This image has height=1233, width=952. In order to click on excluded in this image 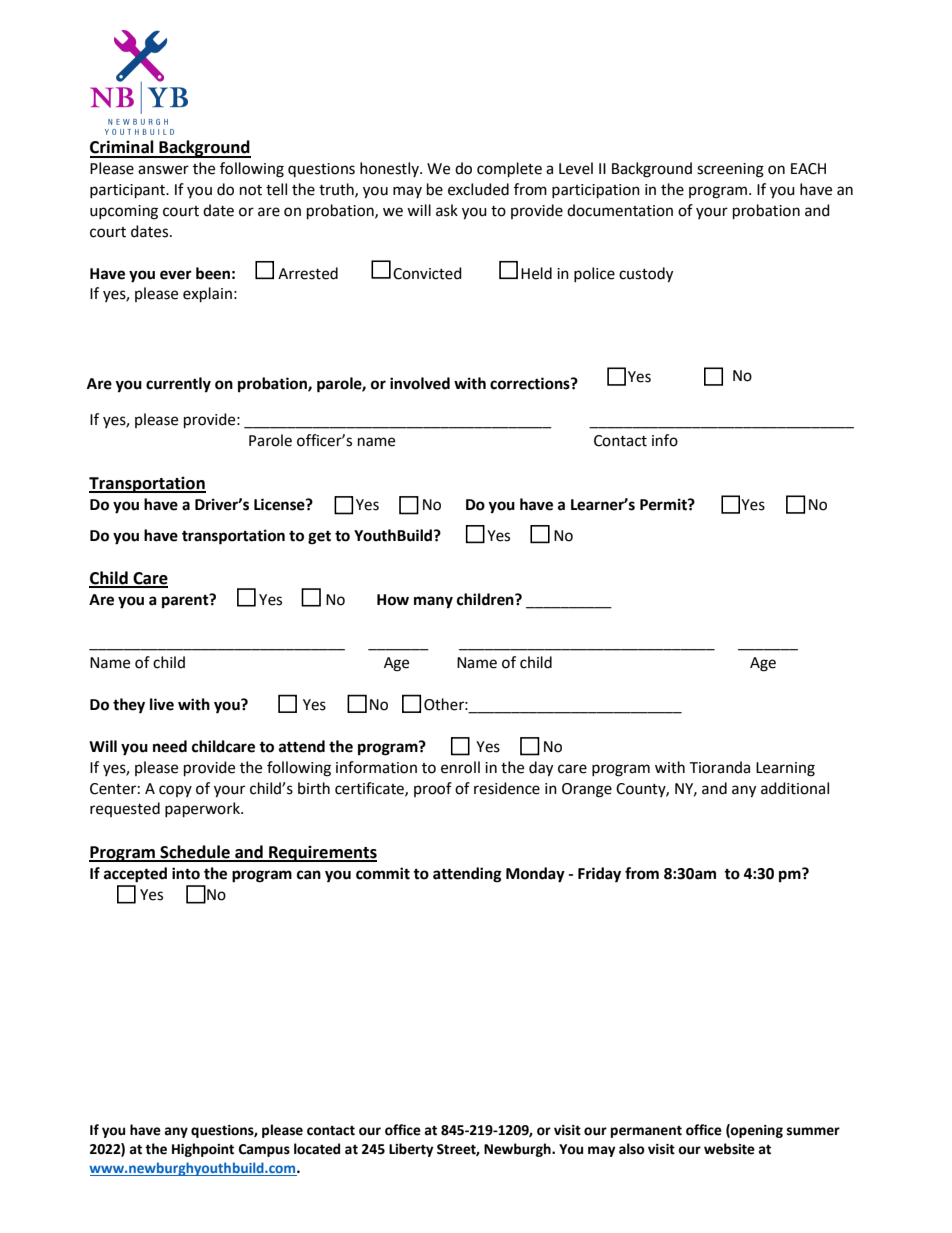, I will do `click(478, 189)`.
